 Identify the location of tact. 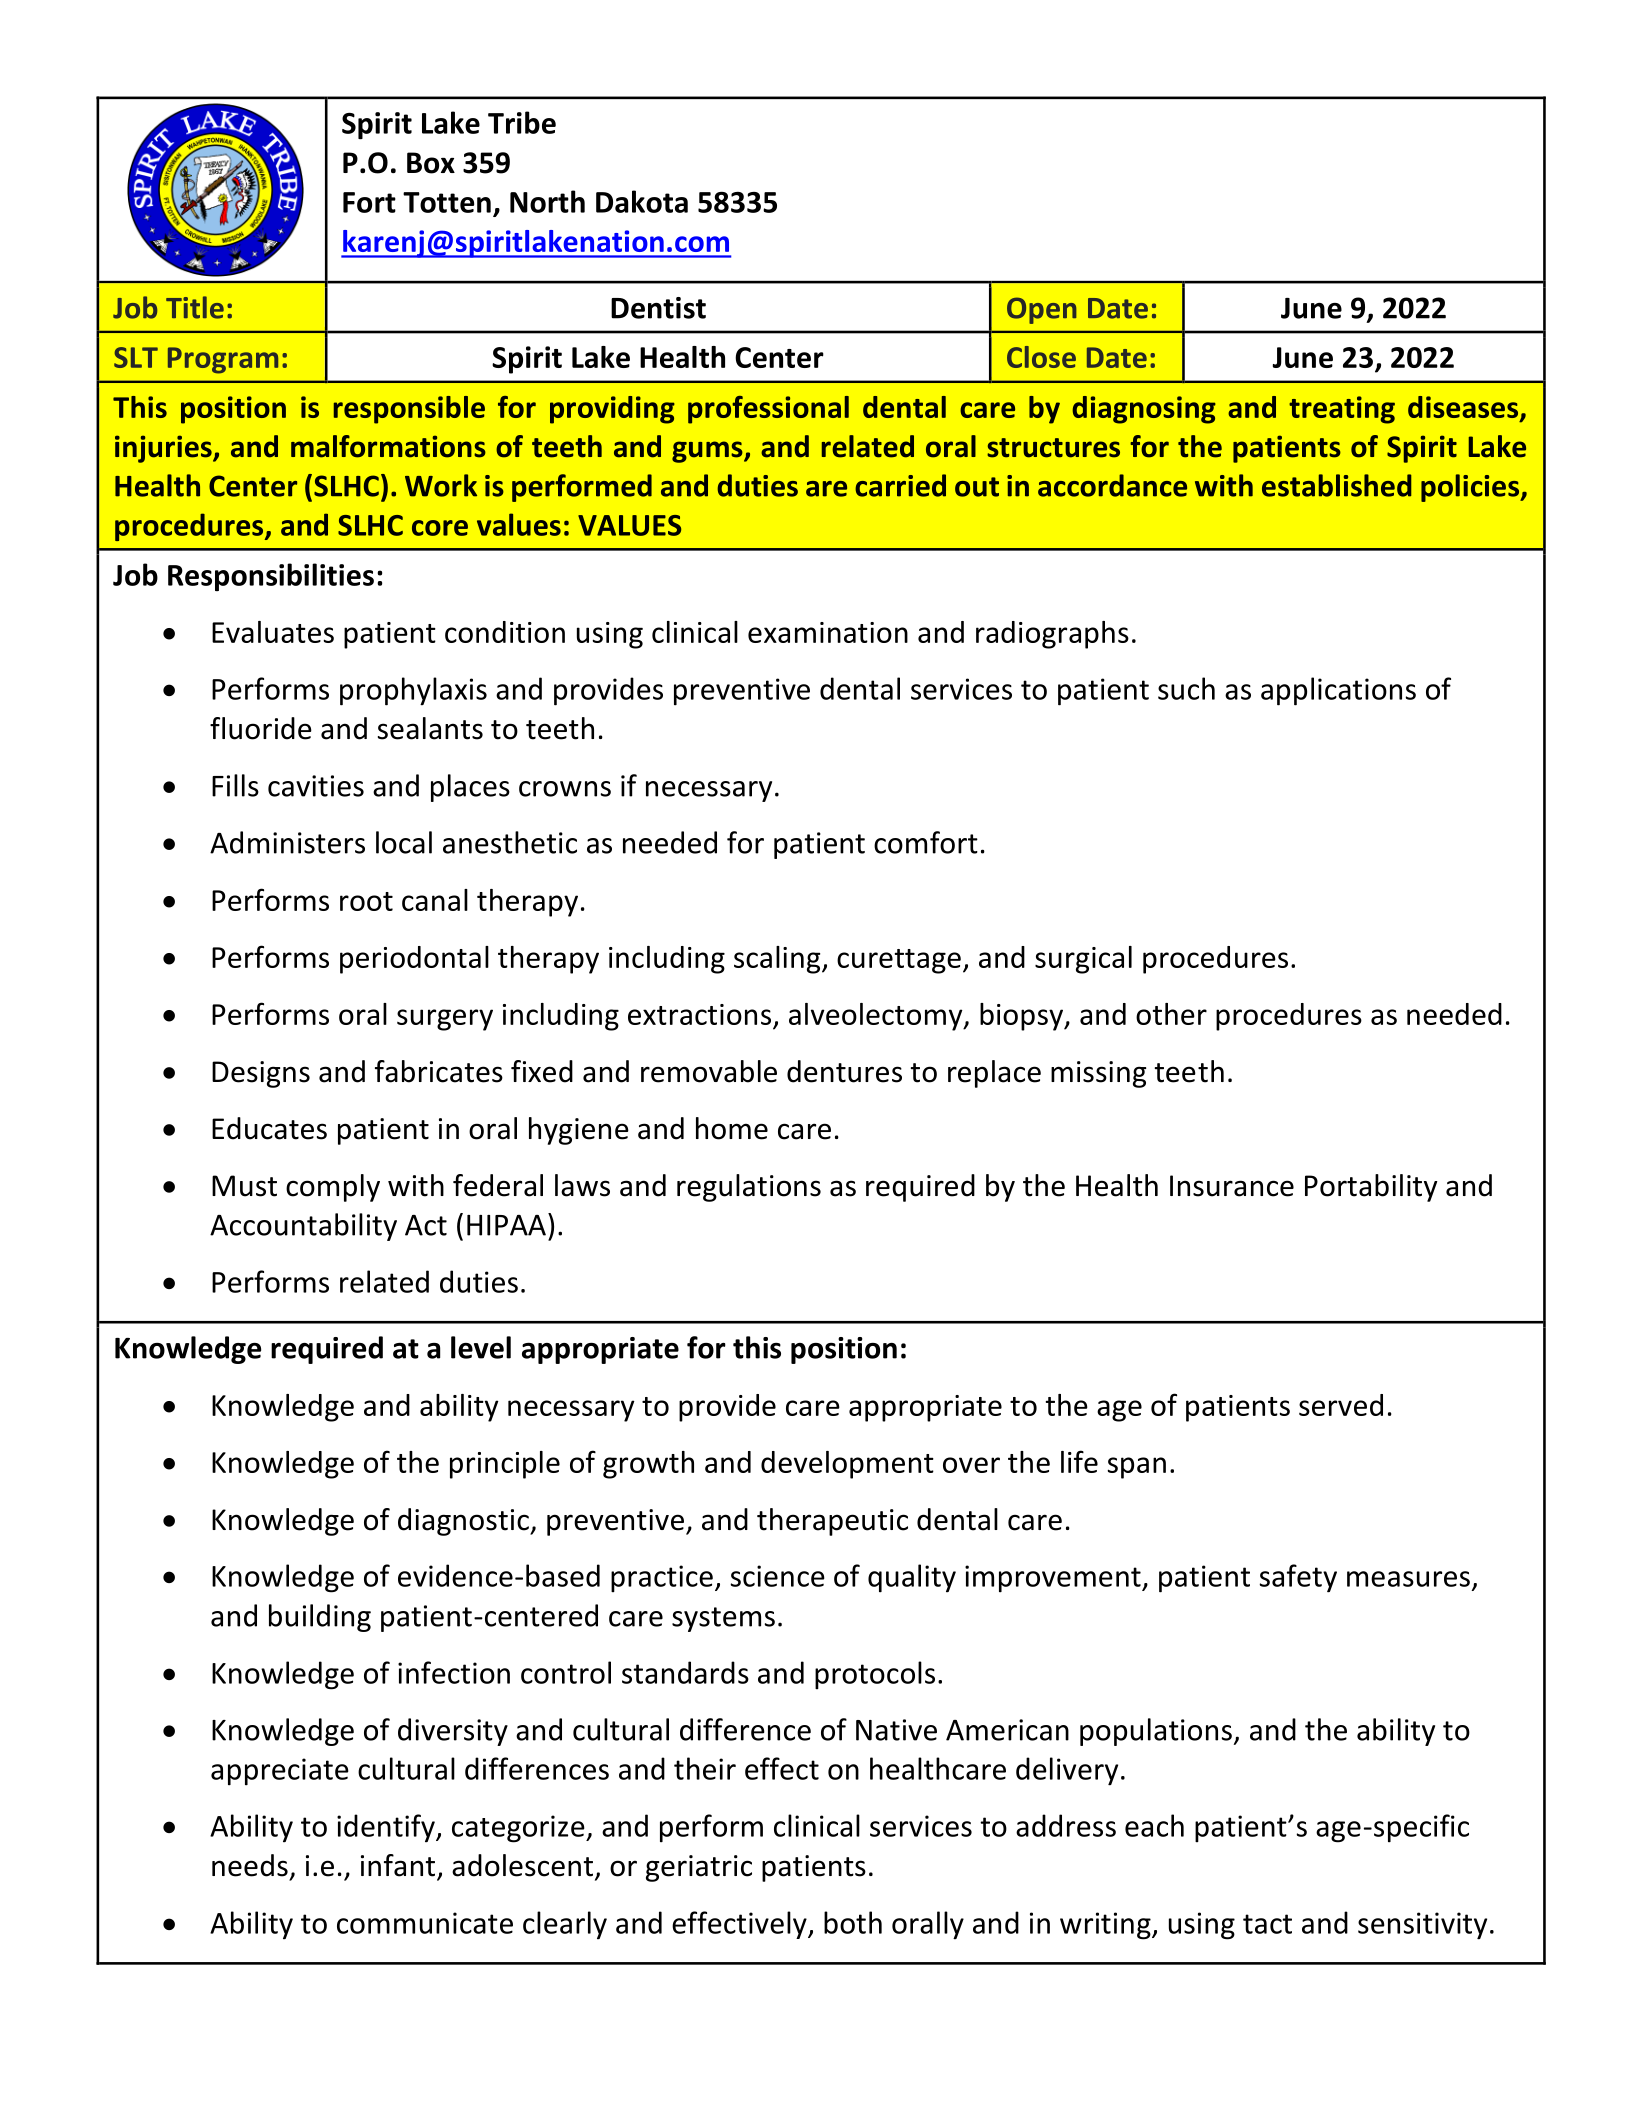
(1267, 1924).
